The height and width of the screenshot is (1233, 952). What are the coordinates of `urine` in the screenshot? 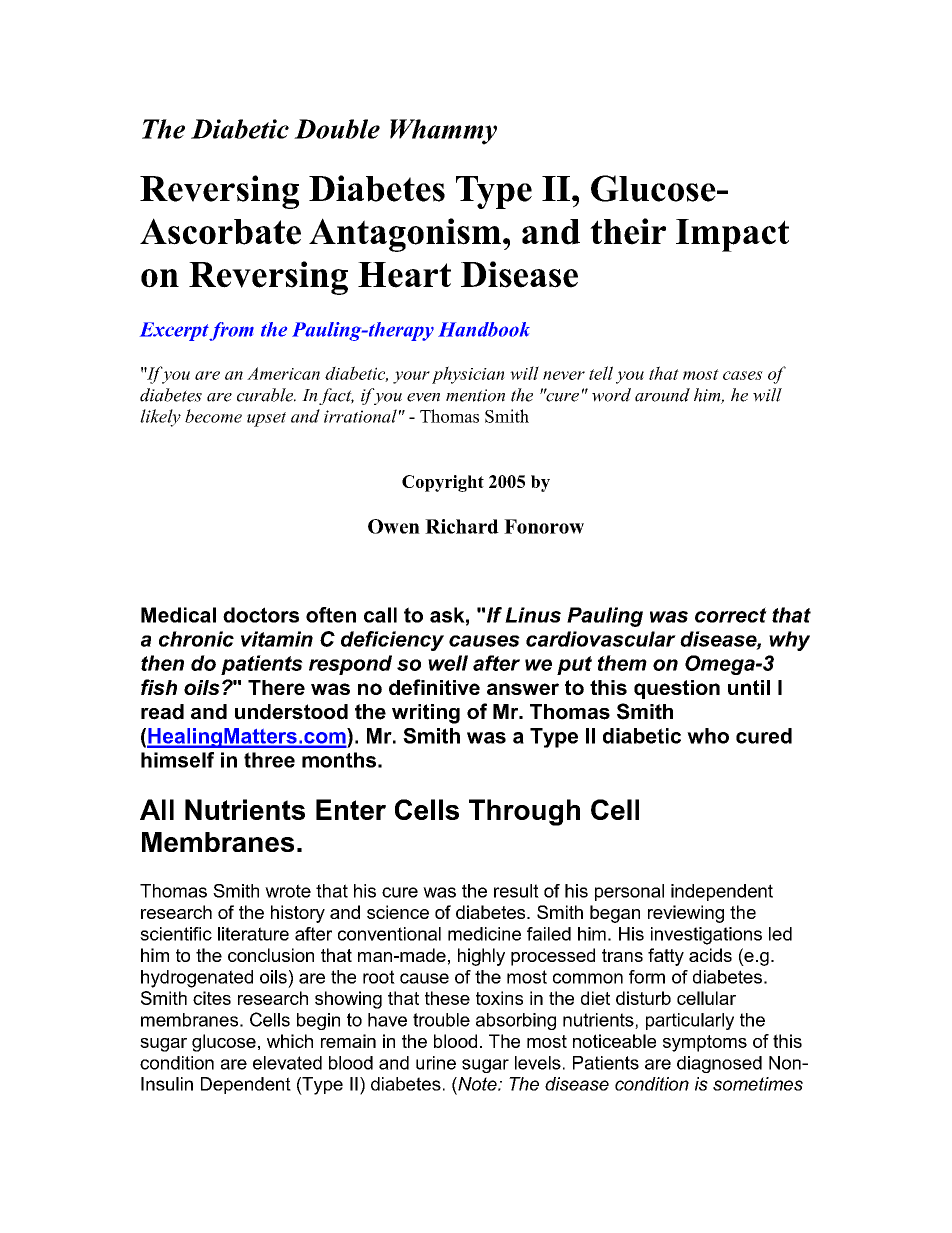 It's located at (436, 1063).
